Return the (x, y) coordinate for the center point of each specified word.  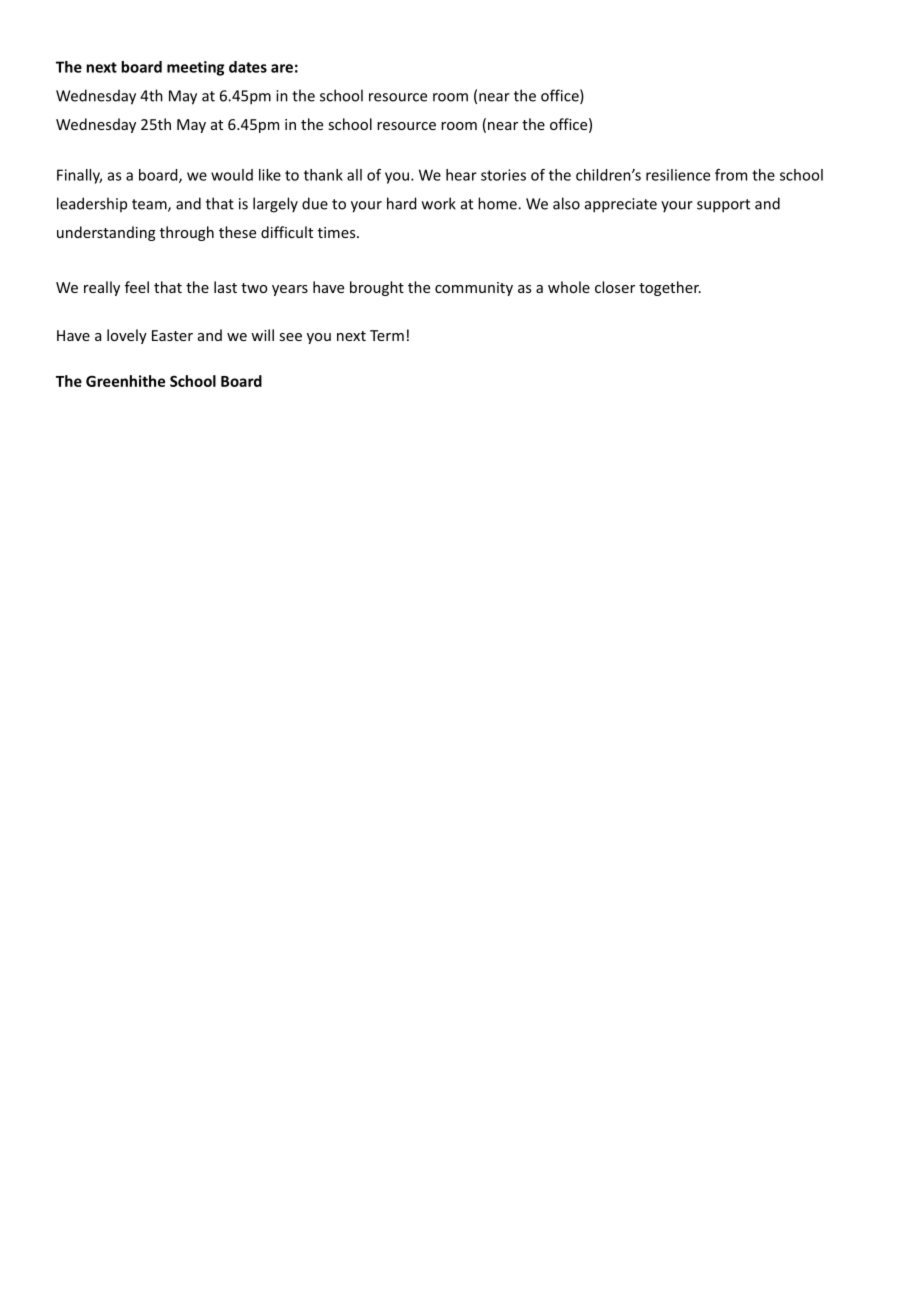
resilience (678, 175)
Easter (172, 335)
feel (137, 287)
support (723, 206)
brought (377, 288)
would (232, 175)
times (338, 232)
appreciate (621, 205)
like (270, 175)
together (670, 288)
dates (248, 67)
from (731, 175)
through (187, 233)
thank (323, 175)
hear (461, 175)
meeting (195, 68)
